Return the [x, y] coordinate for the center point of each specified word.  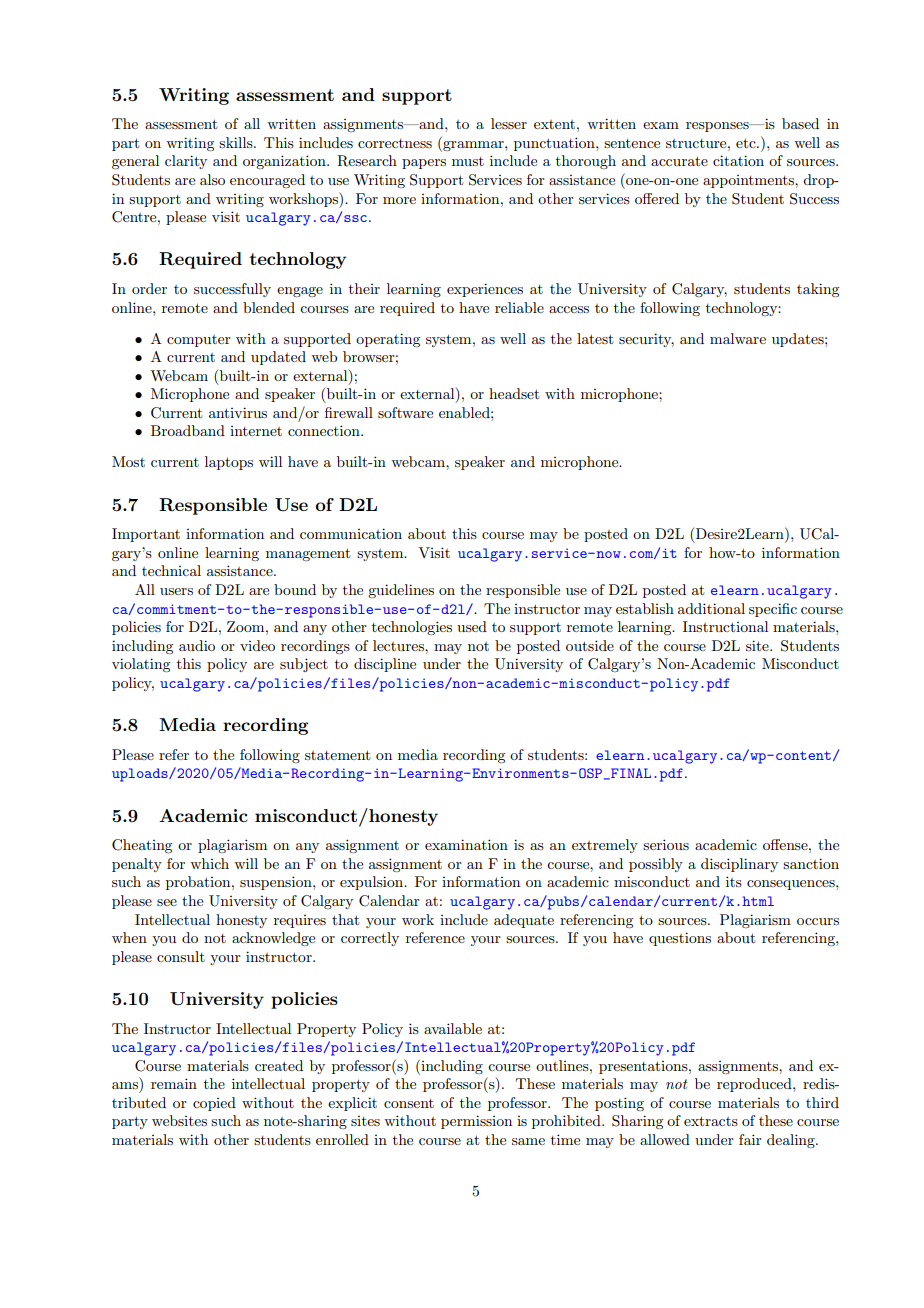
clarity [186, 162]
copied [214, 1104]
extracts [711, 1121]
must [468, 161]
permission [476, 1122]
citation [738, 160]
